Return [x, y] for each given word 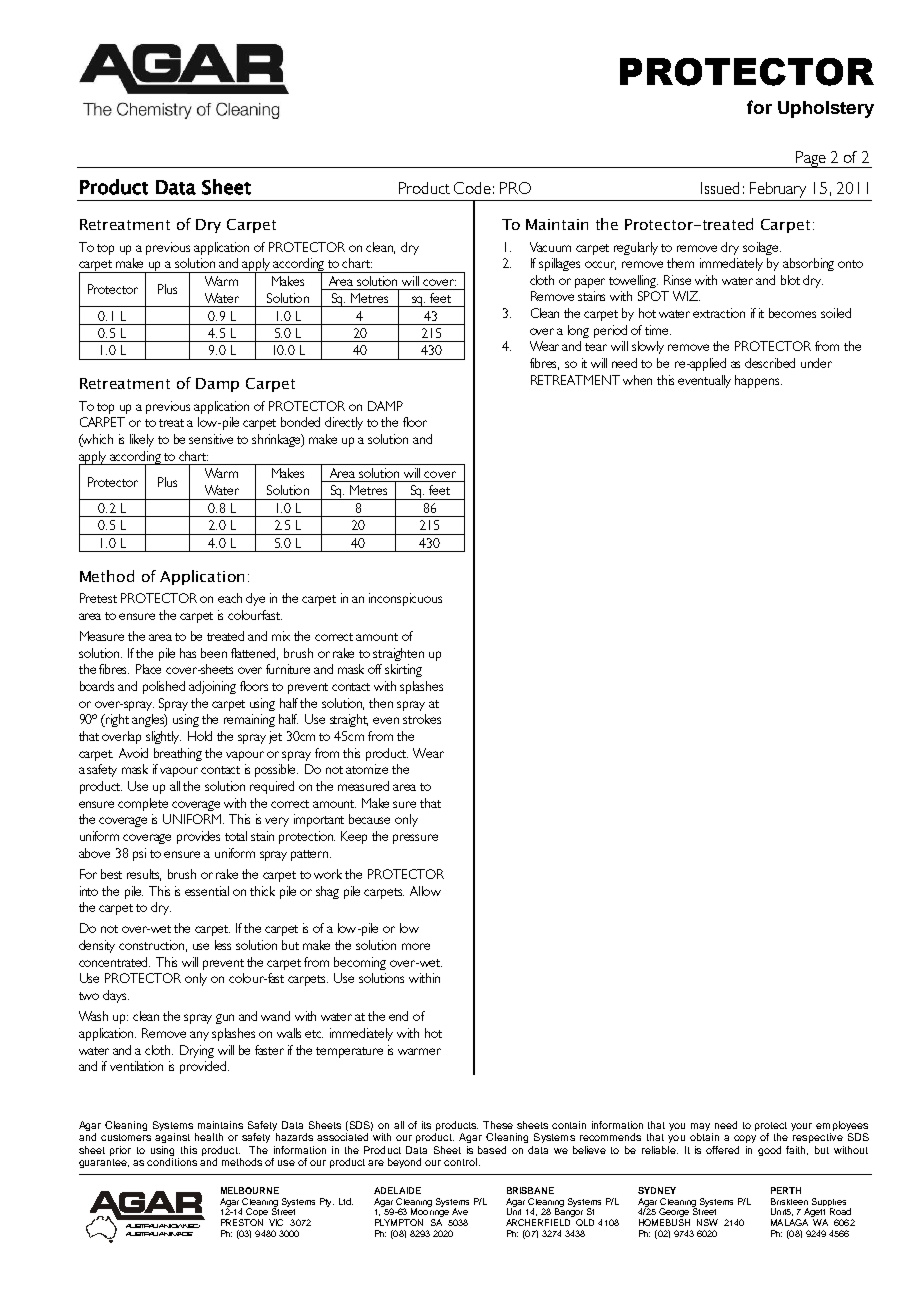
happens [758, 381]
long [578, 331]
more [416, 946]
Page [811, 159]
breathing [178, 754]
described [770, 363]
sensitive [211, 439]
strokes [422, 719]
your [801, 1127]
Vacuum [550, 247]
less [223, 945]
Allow [425, 891]
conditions [172, 1162]
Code [472, 188]
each [230, 598]
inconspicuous [405, 599]
